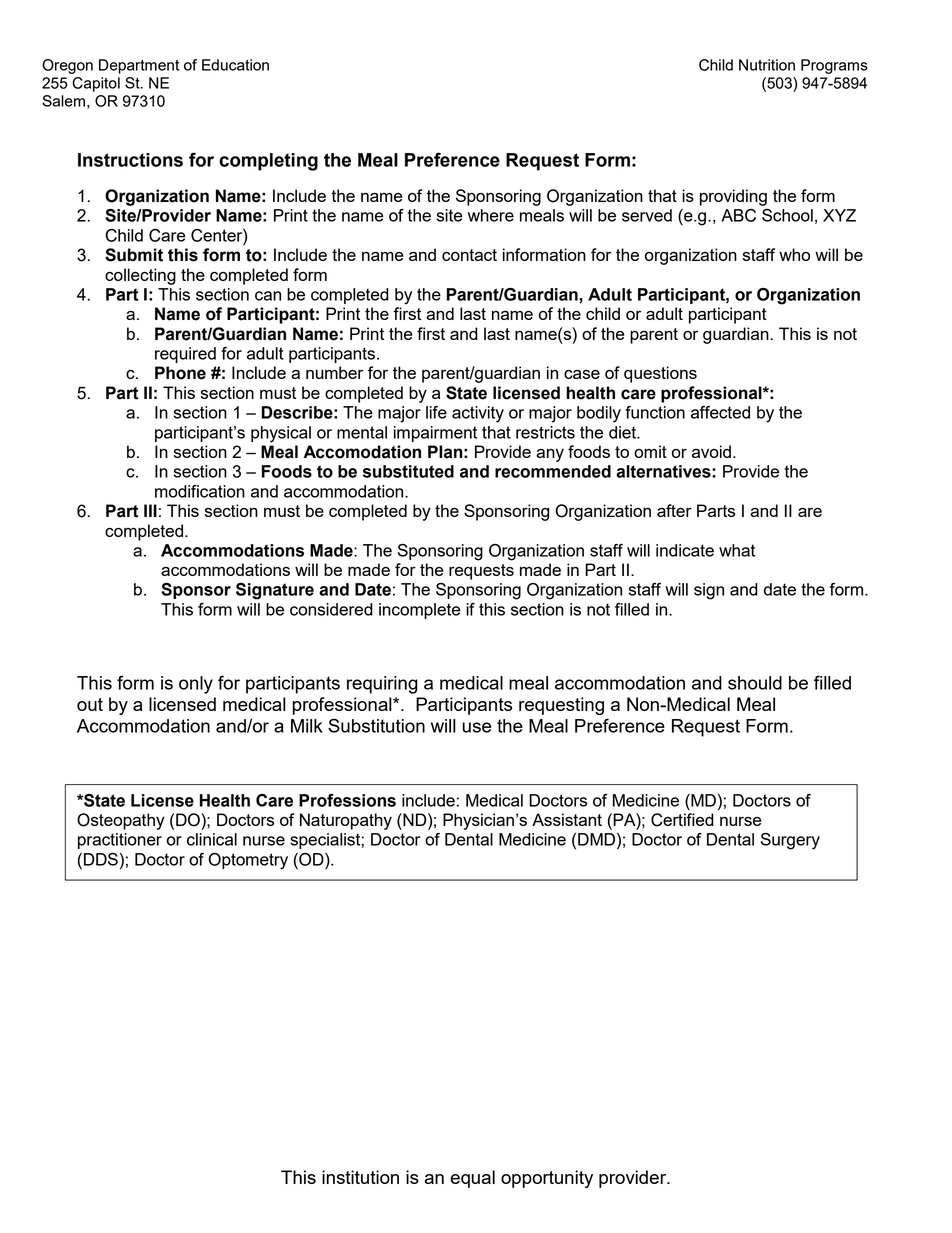  Describe the element at coordinates (96, 84) in the screenshot. I see `Capitol` at that location.
